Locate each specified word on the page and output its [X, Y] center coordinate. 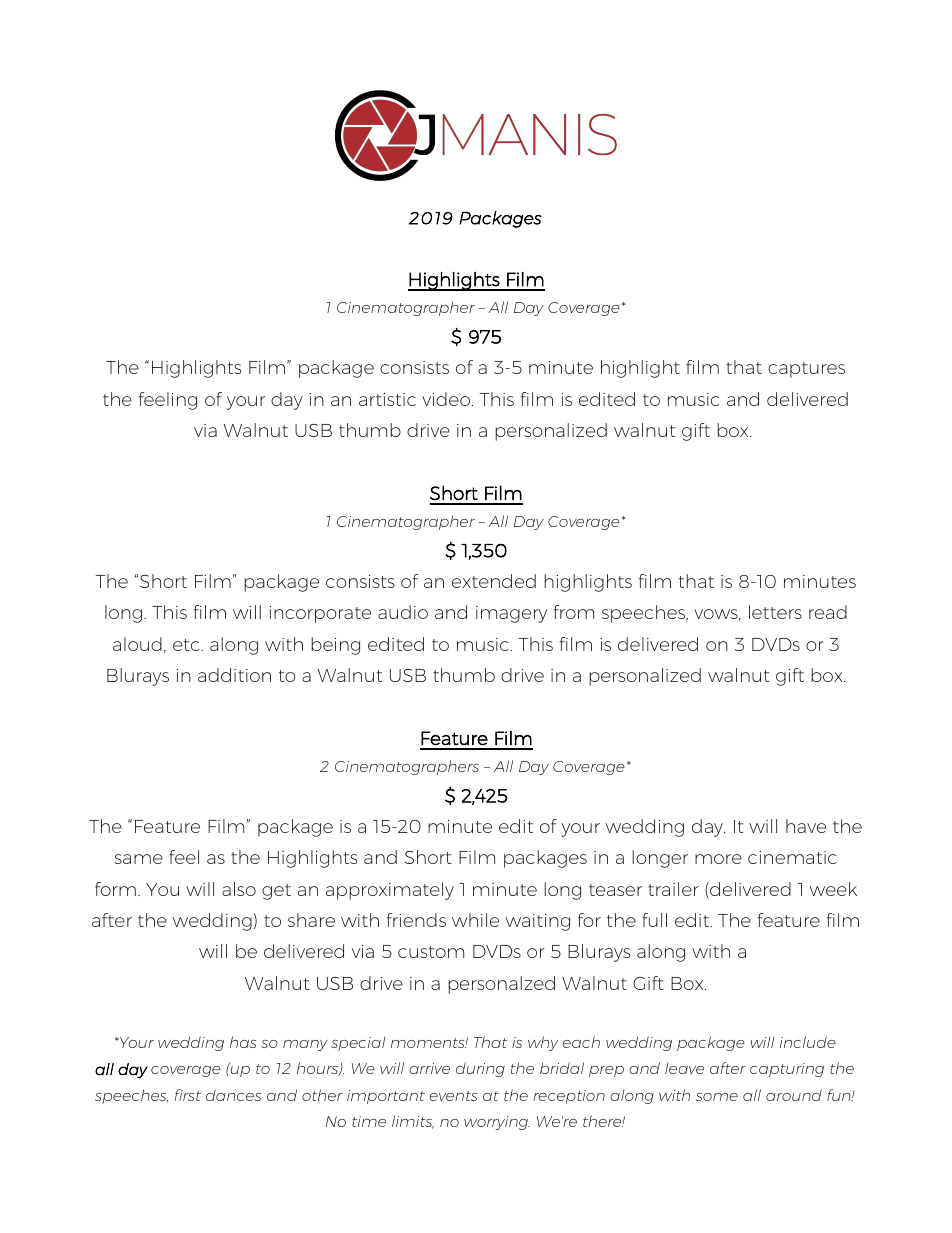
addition [234, 675]
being [335, 646]
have [806, 826]
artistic [387, 399]
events [453, 1096]
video [446, 399]
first [188, 1095]
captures [806, 370]
